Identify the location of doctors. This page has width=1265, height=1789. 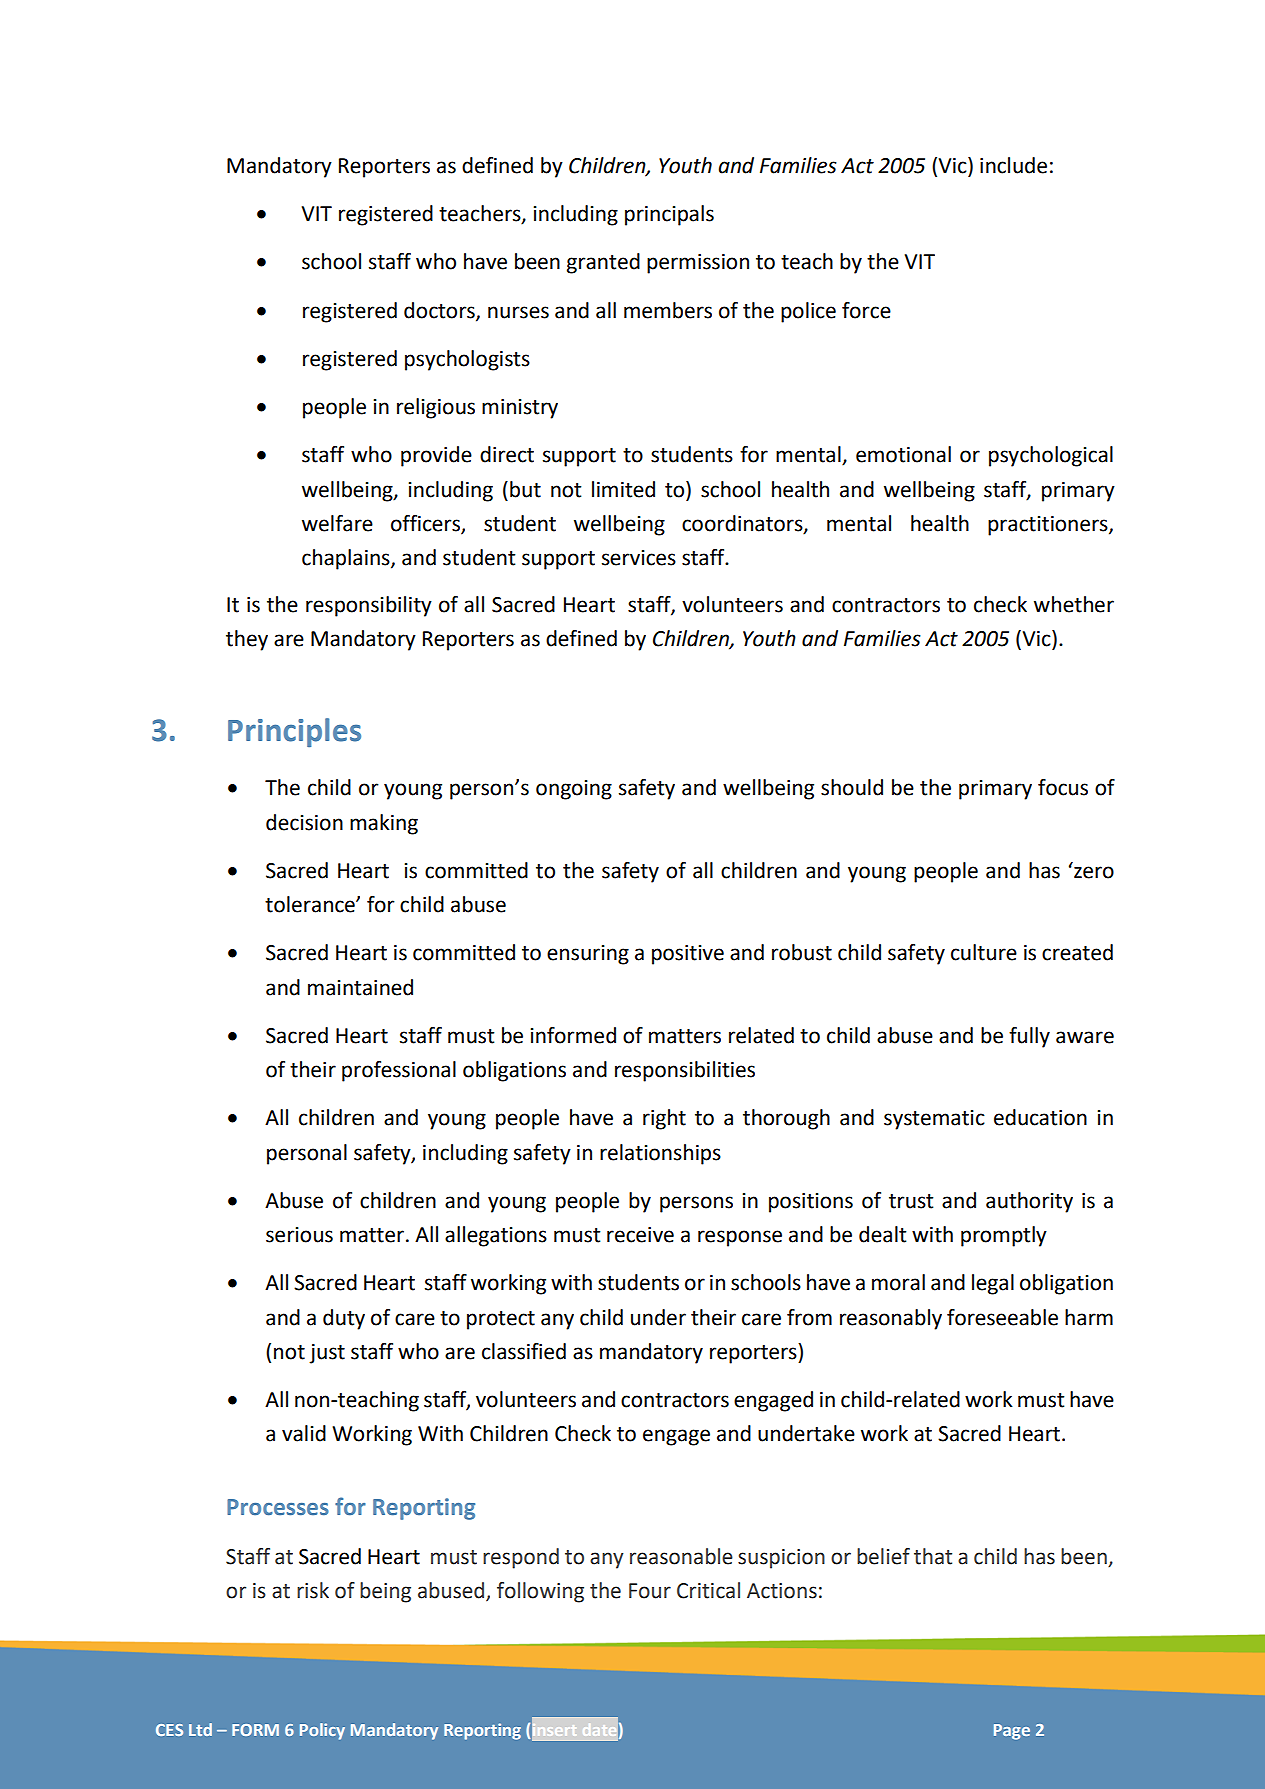
(440, 311).
